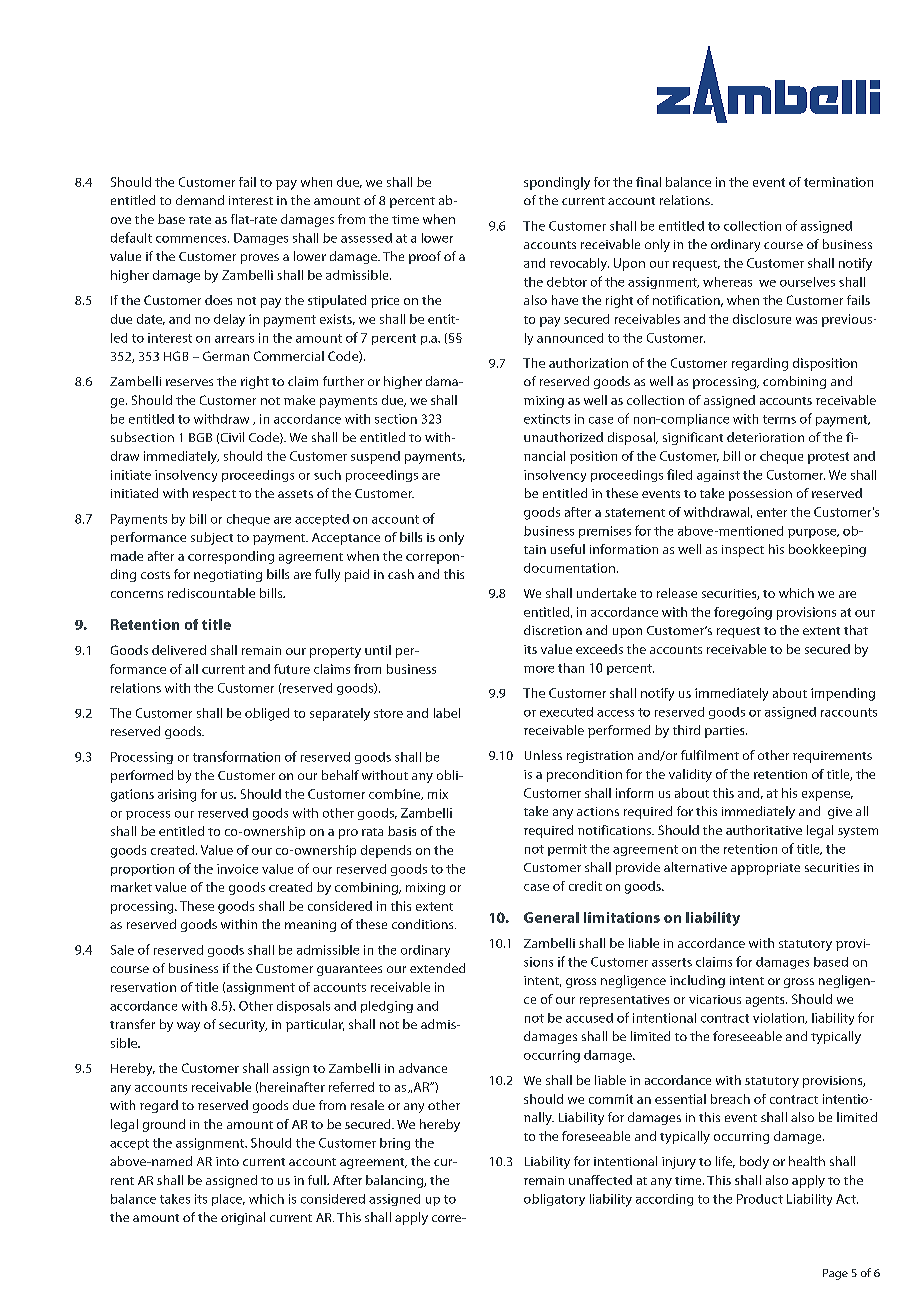  I want to click on parties, so click(726, 732).
